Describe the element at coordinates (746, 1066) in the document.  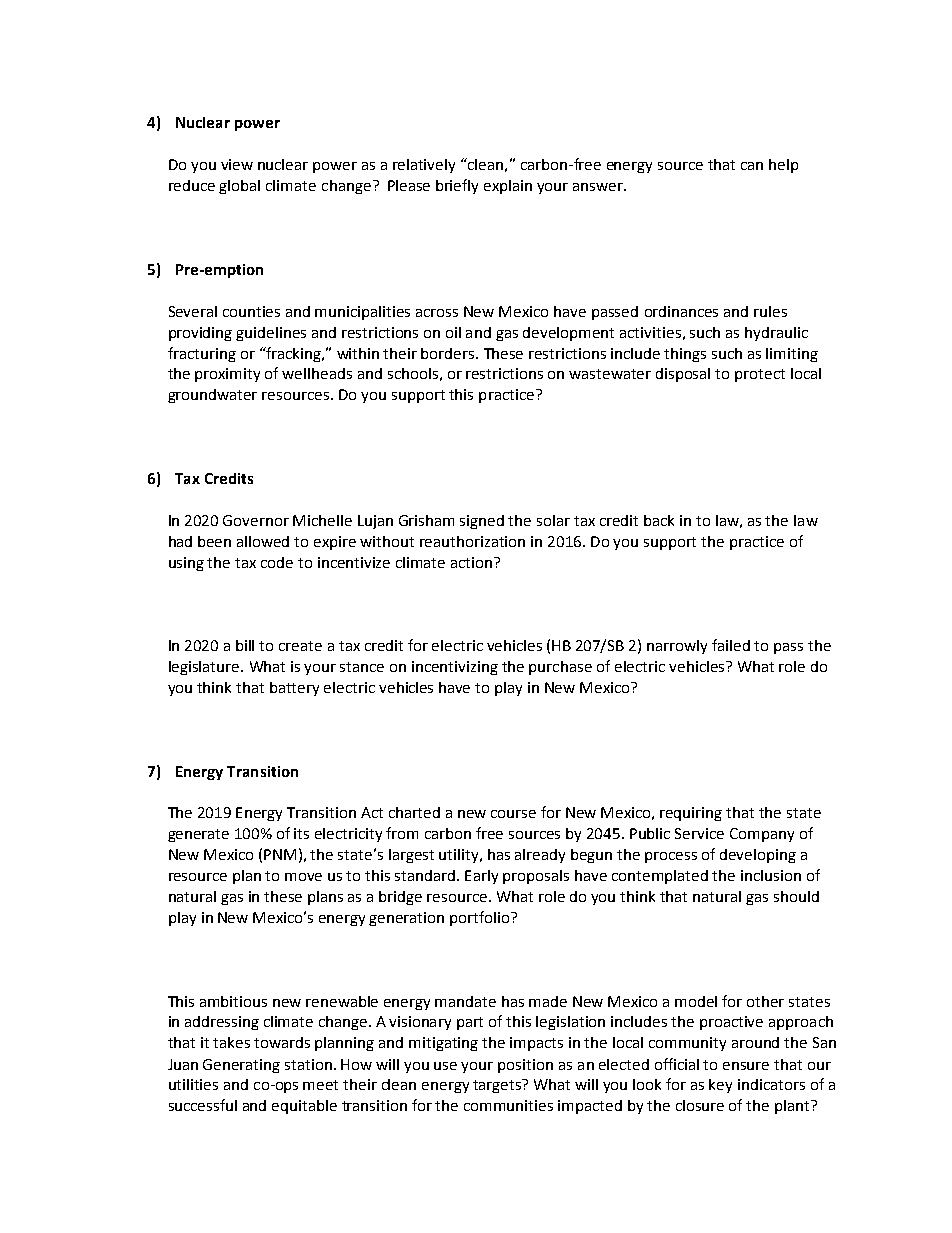
I see `ensure` at that location.
